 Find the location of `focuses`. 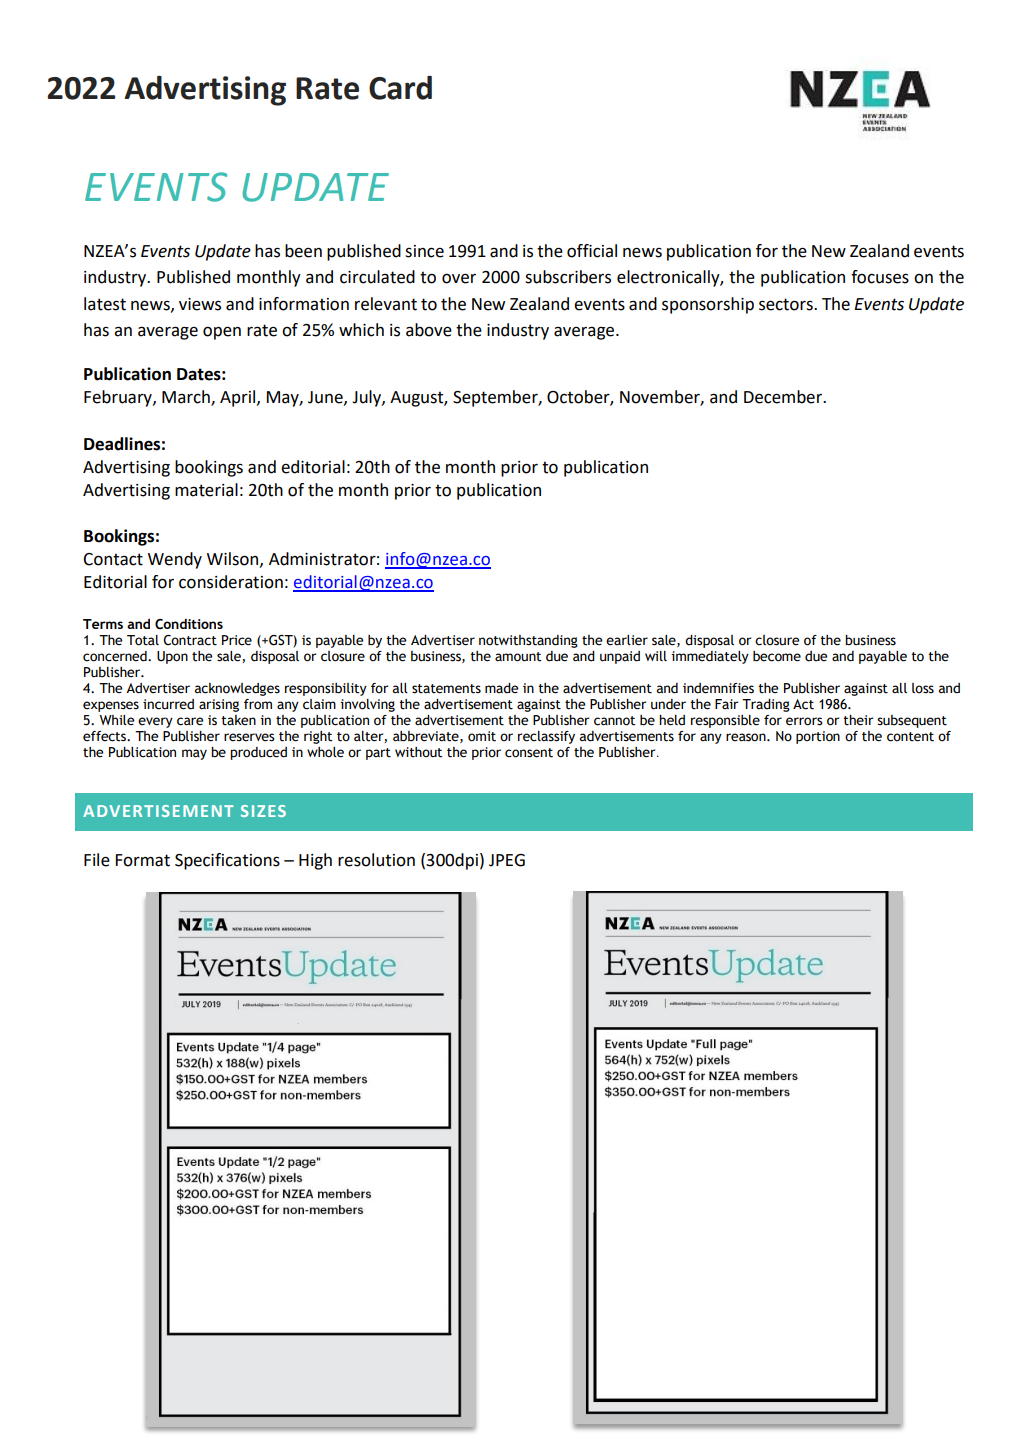

focuses is located at coordinates (880, 277).
